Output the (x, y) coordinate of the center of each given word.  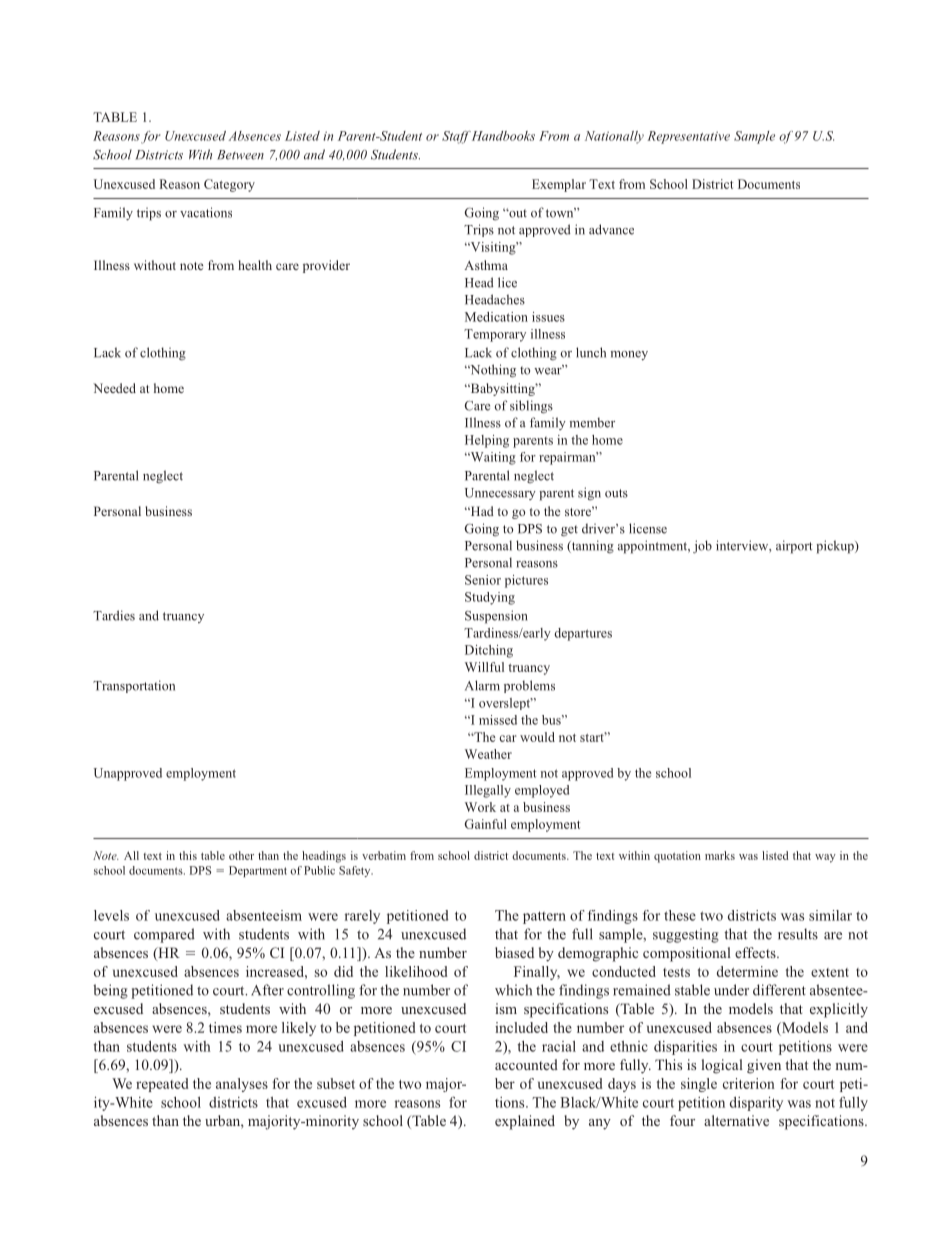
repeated (162, 1085)
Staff (456, 137)
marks (720, 855)
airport (794, 547)
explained (525, 1122)
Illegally (488, 791)
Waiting (492, 458)
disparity (756, 1104)
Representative (688, 137)
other (241, 855)
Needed (114, 388)
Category (229, 185)
